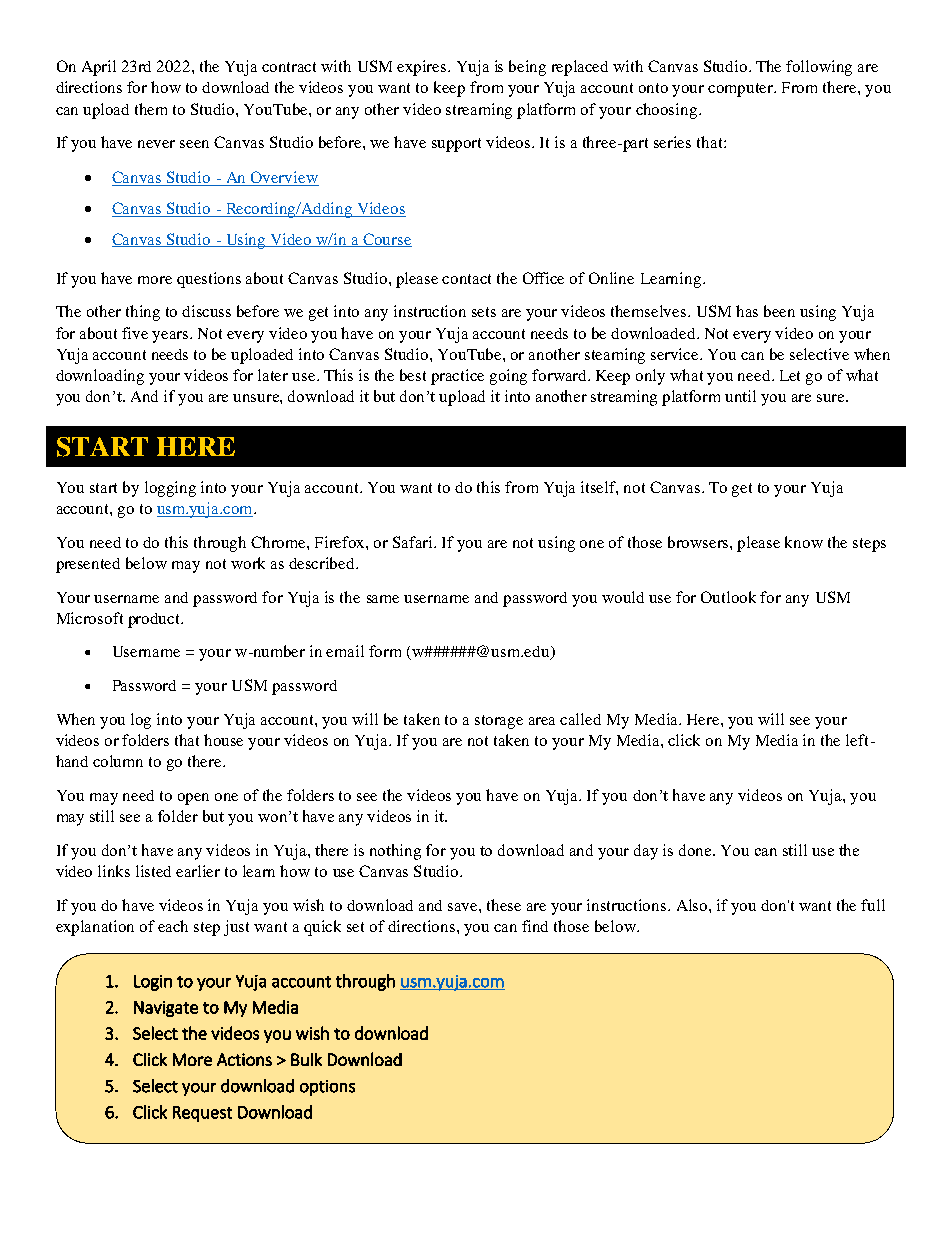  I want to click on Request, so click(202, 1114).
